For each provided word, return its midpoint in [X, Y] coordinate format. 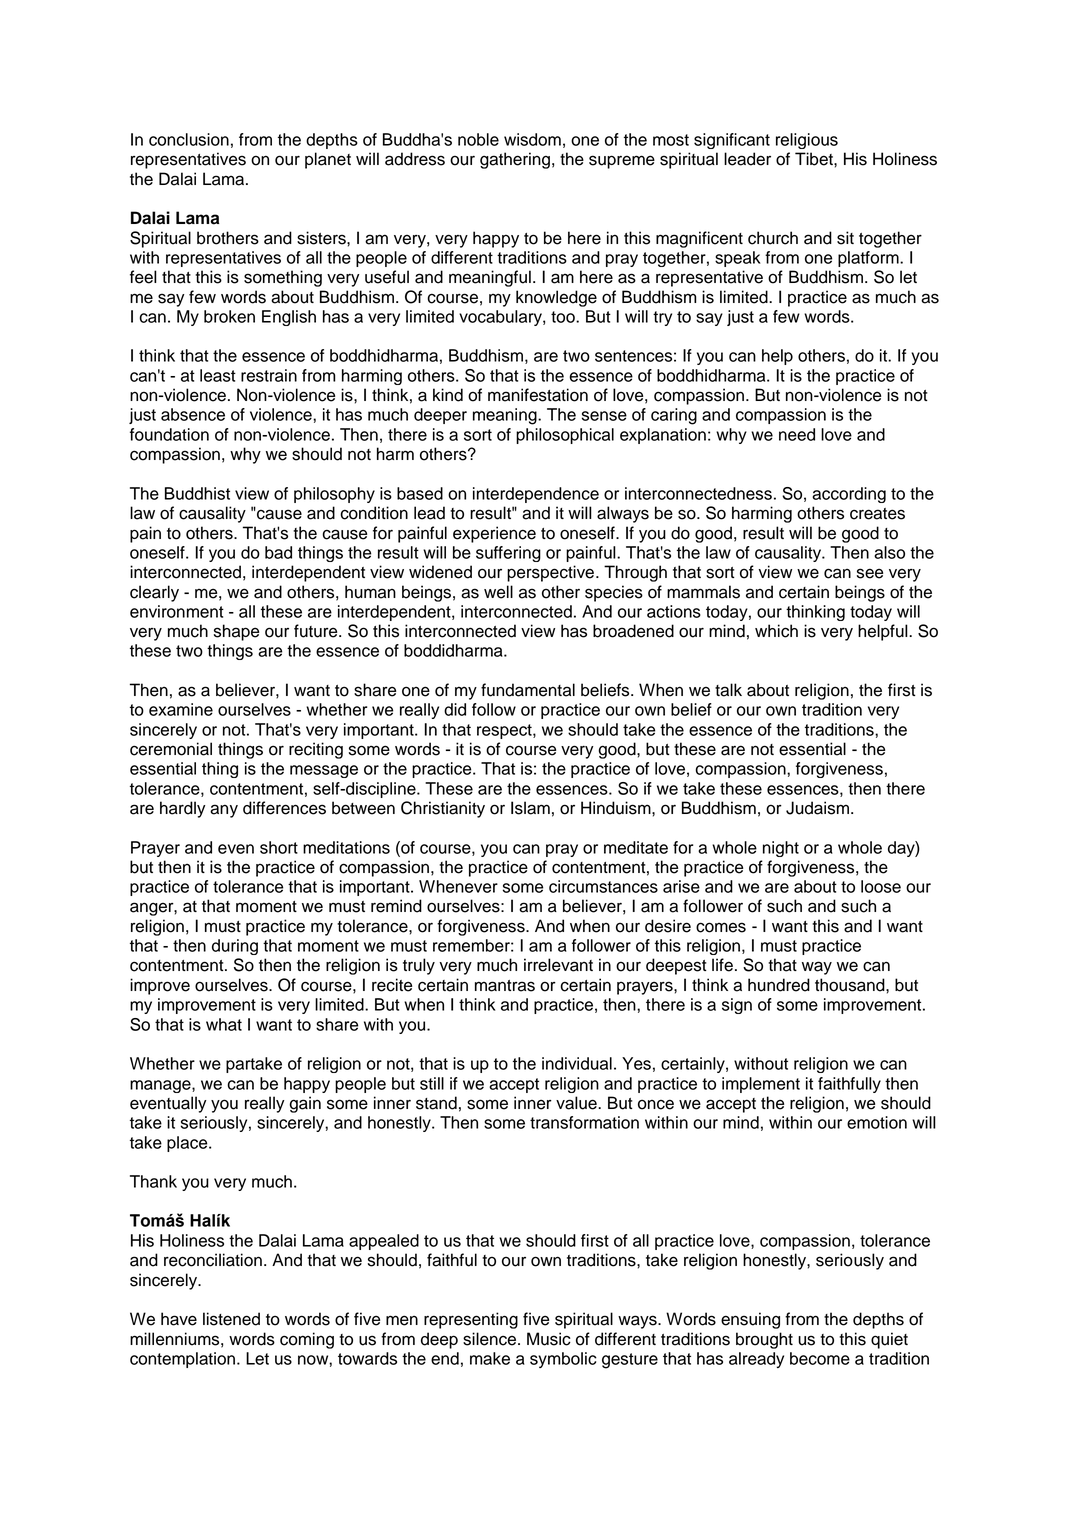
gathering [515, 160]
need [797, 434]
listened [231, 1319]
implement [761, 1085]
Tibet [815, 159]
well [498, 592]
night [781, 849]
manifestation [538, 395]
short [279, 847]
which [776, 631]
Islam [530, 808]
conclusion [189, 139]
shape [236, 632]
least [218, 375]
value [577, 1103]
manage [161, 1086]
